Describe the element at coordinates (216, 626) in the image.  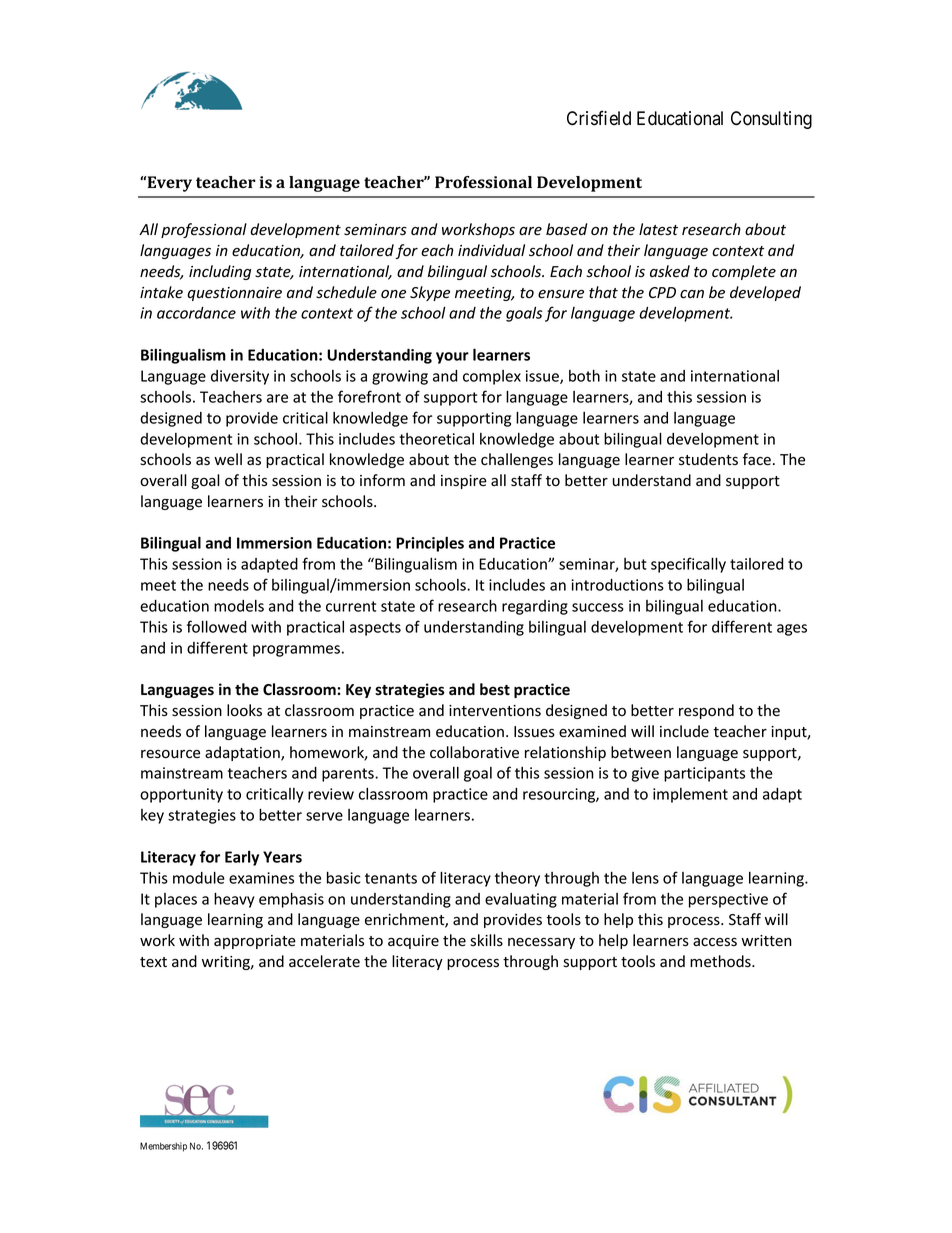
I see `followed` at that location.
